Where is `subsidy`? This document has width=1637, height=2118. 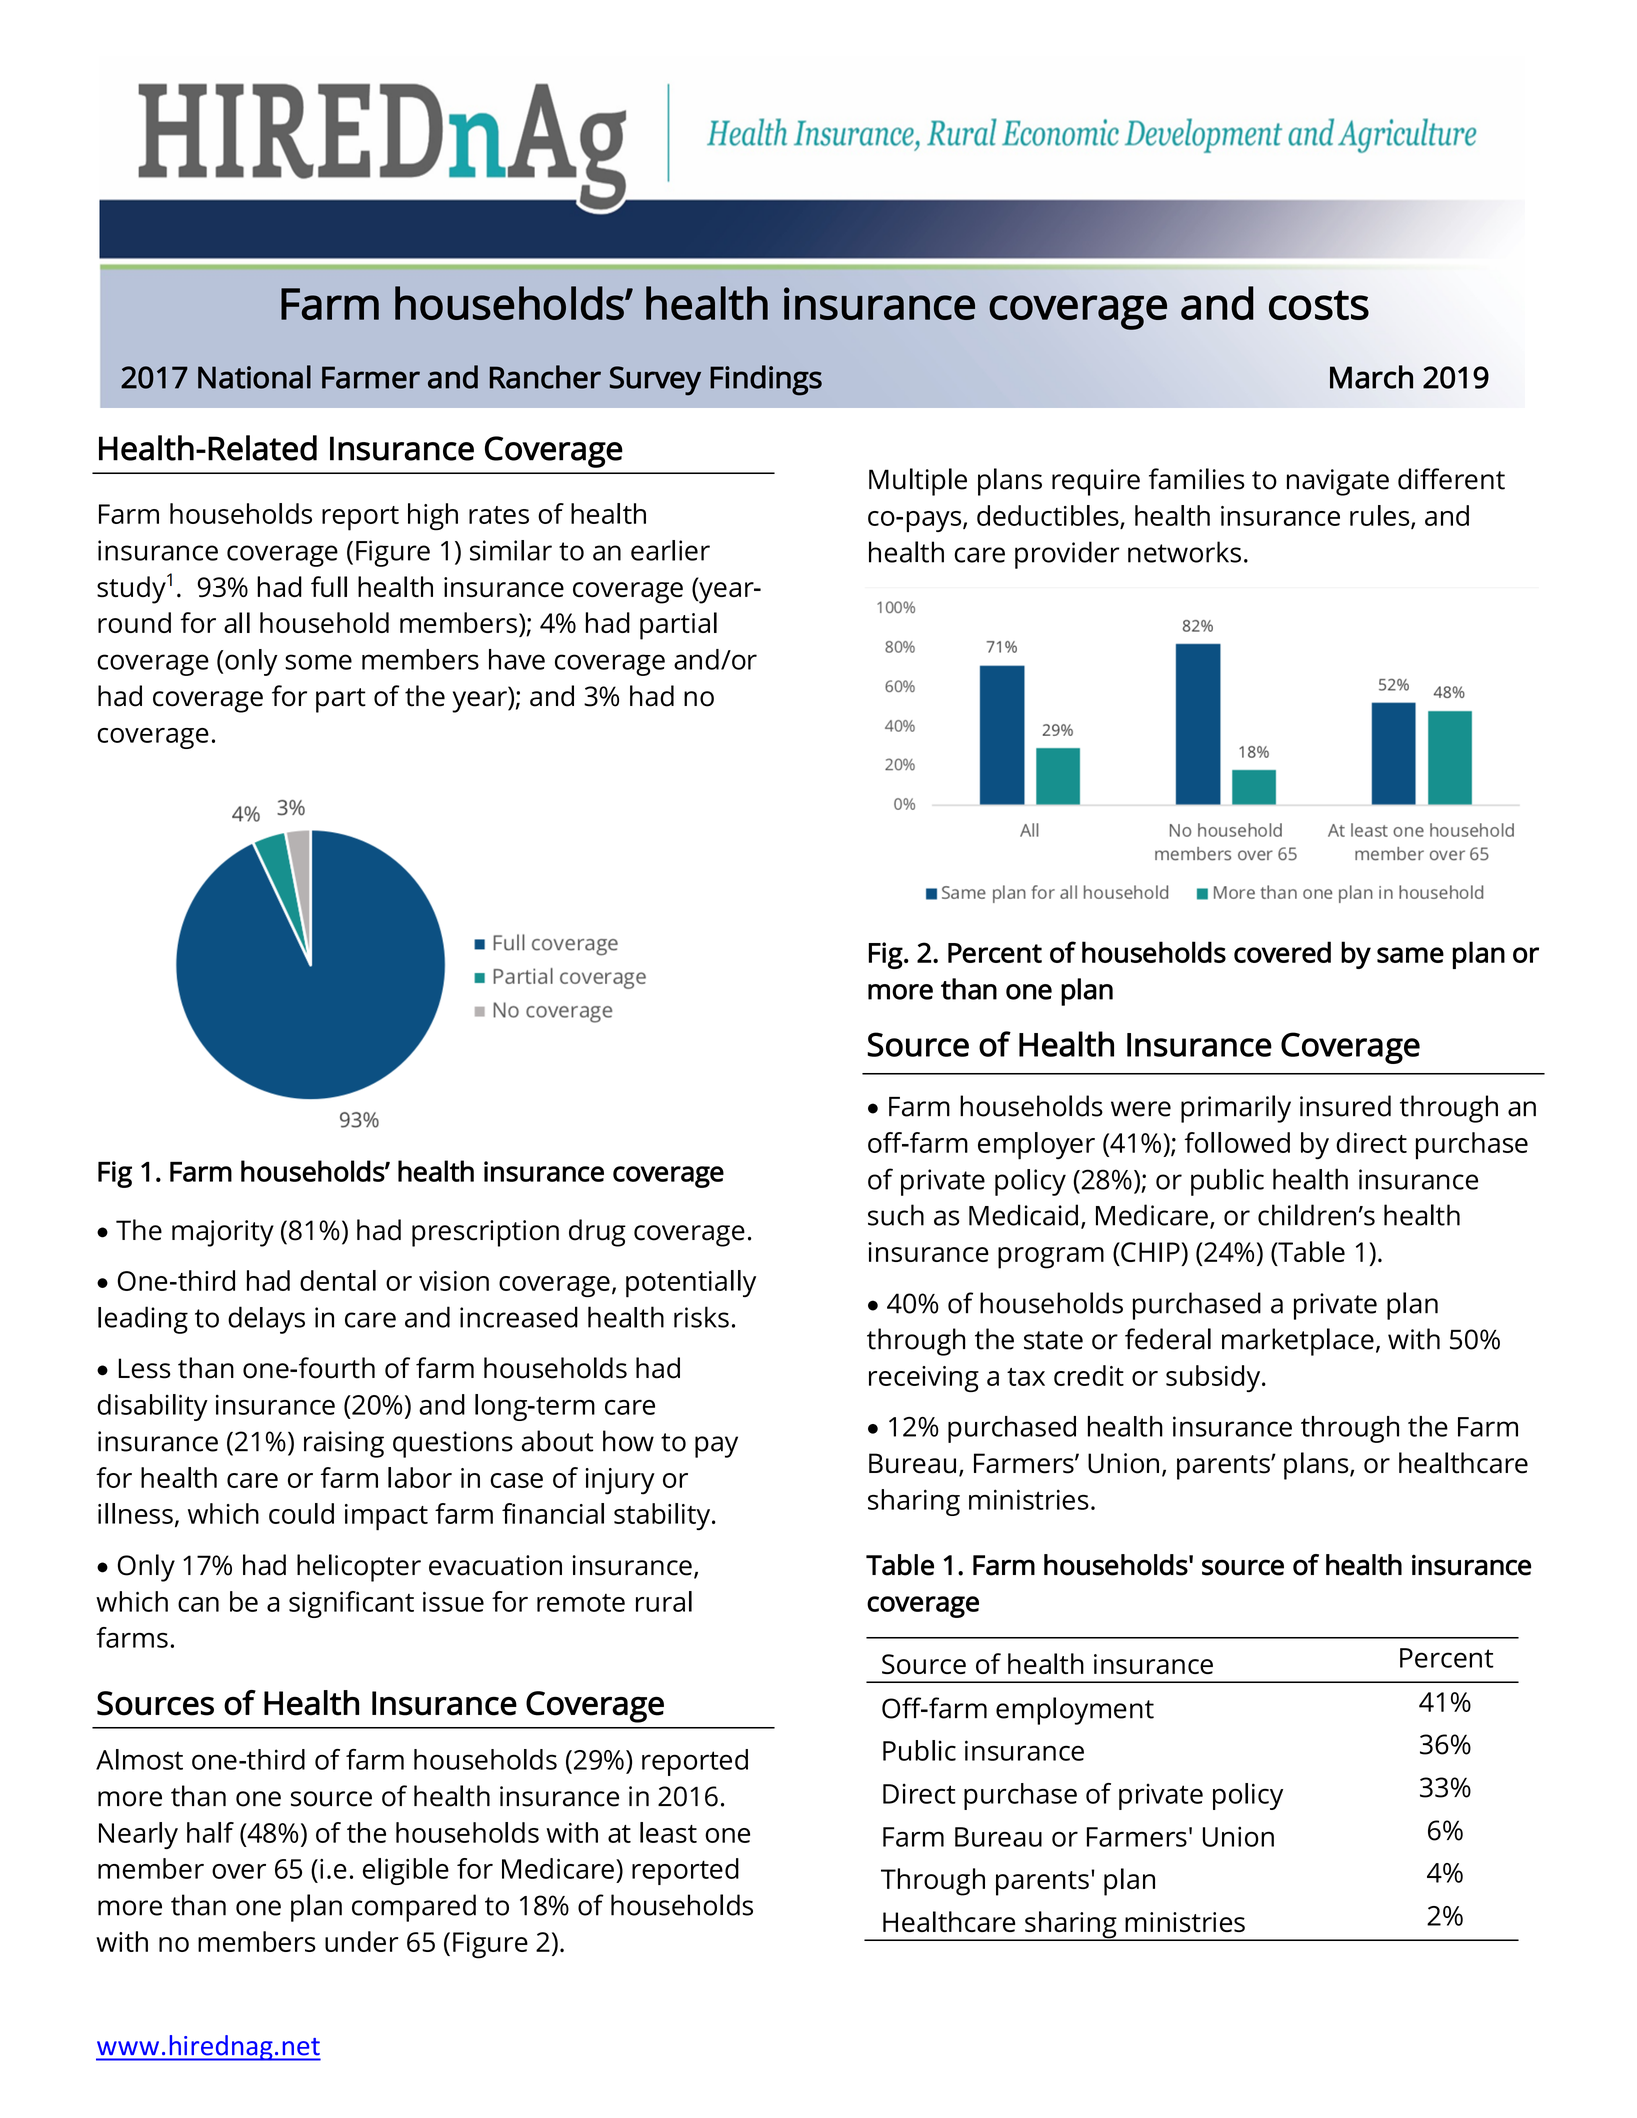
subsidy is located at coordinates (1214, 1378).
